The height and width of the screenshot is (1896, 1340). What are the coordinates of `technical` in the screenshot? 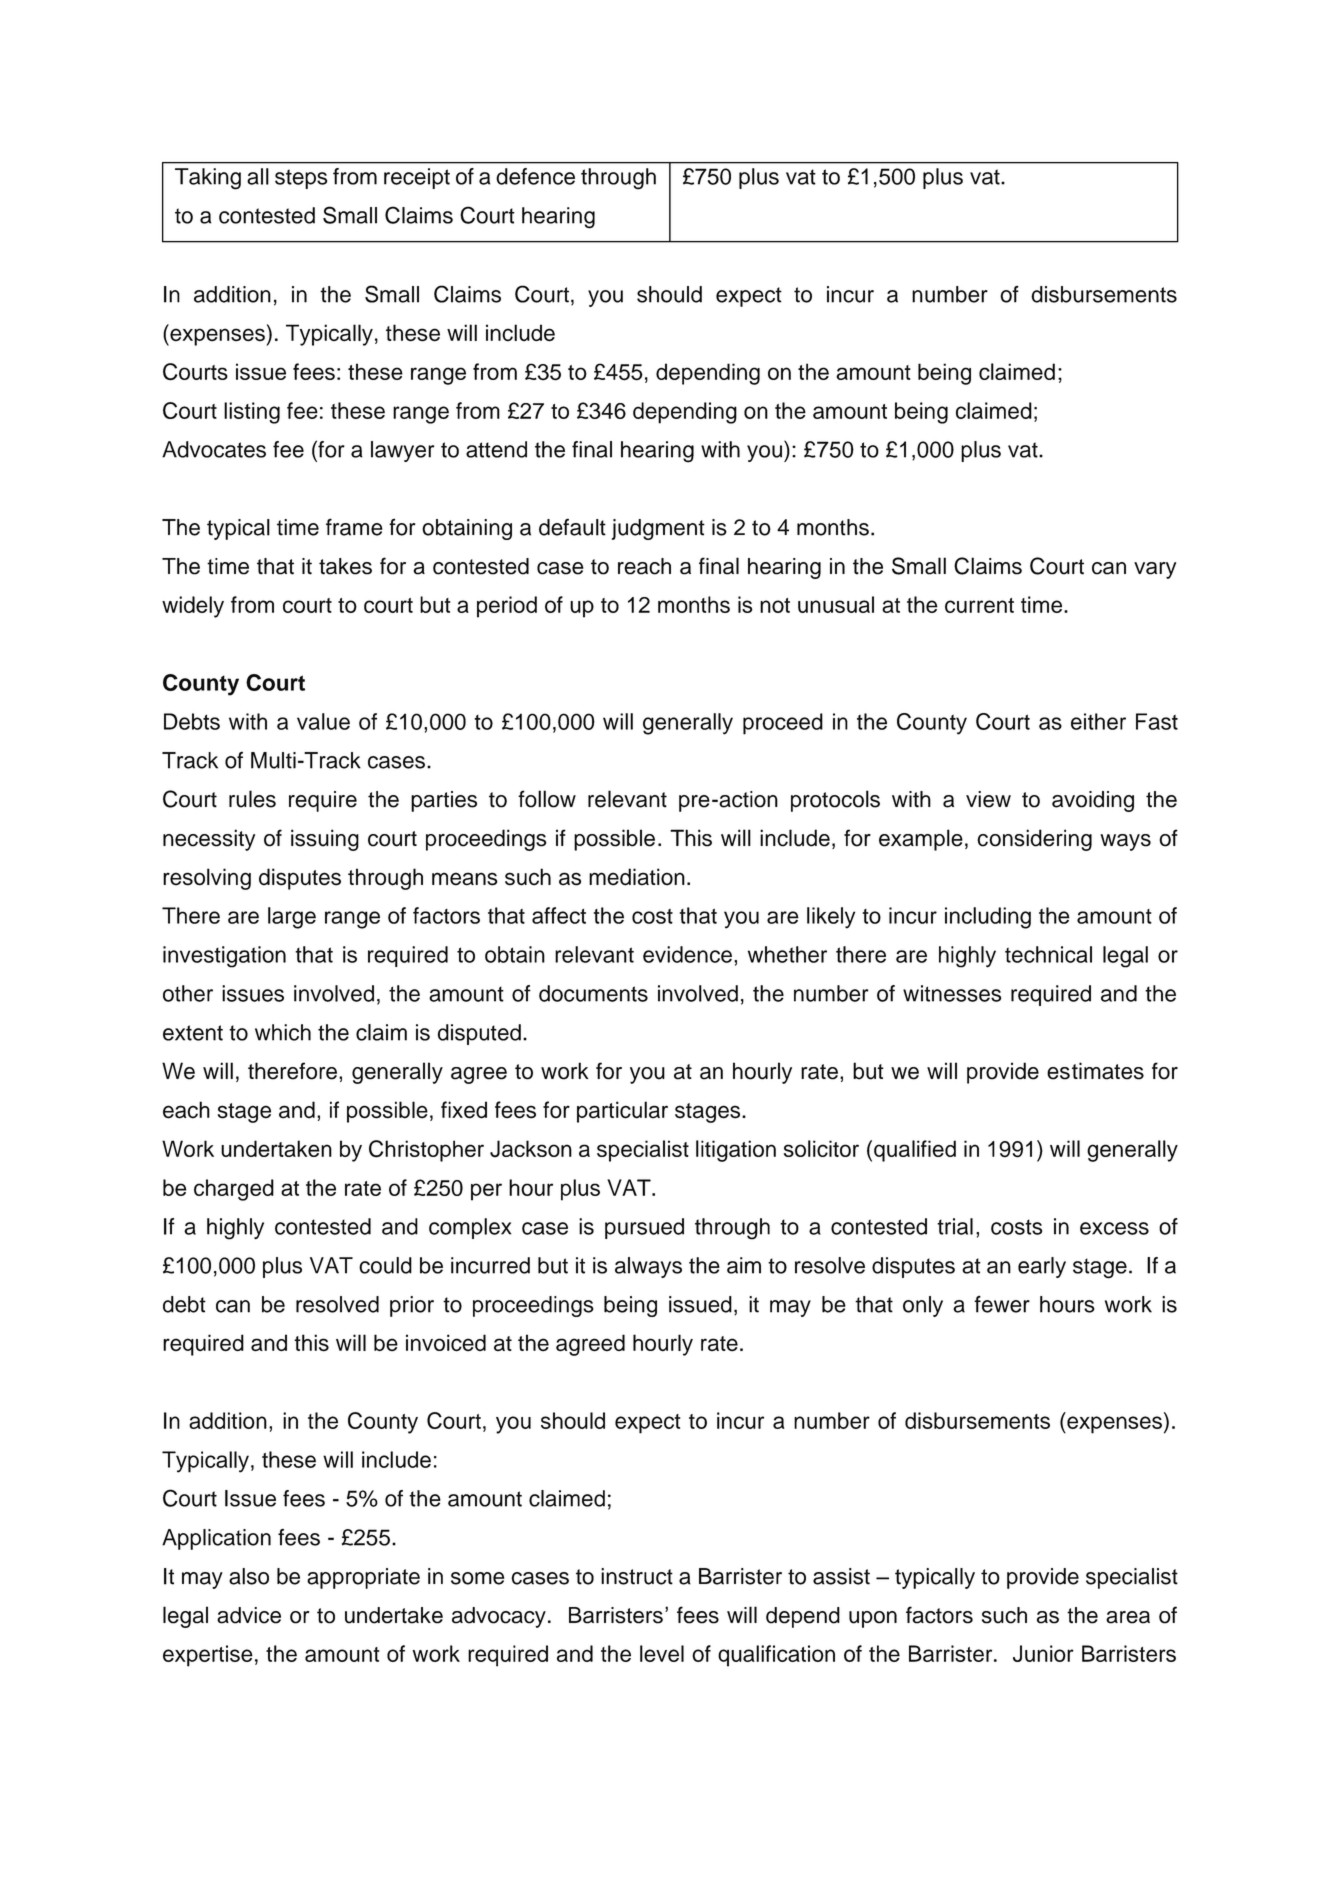 It's located at (1048, 954).
